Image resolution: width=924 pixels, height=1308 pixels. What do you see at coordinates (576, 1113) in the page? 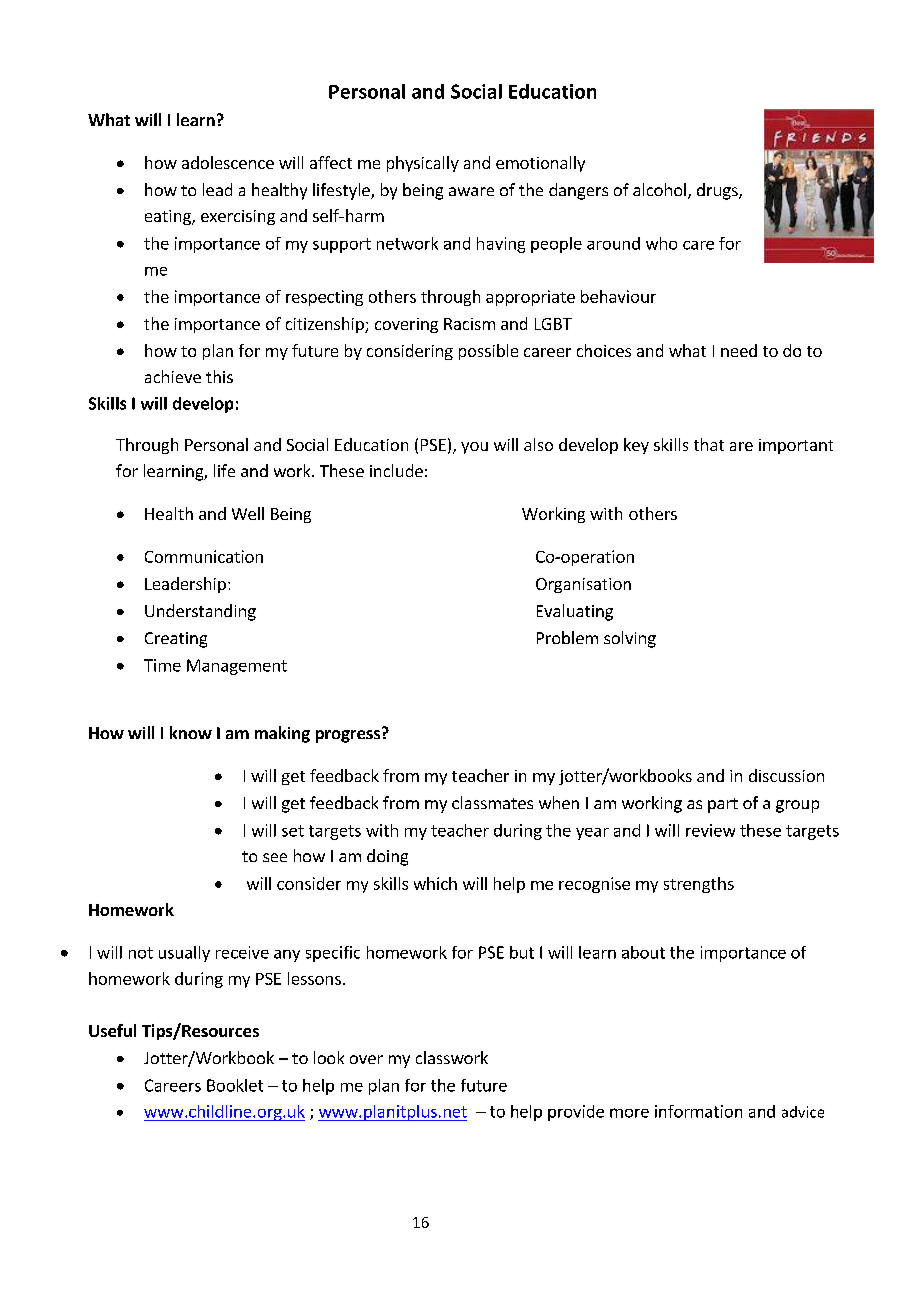
I see `provide` at bounding box center [576, 1113].
